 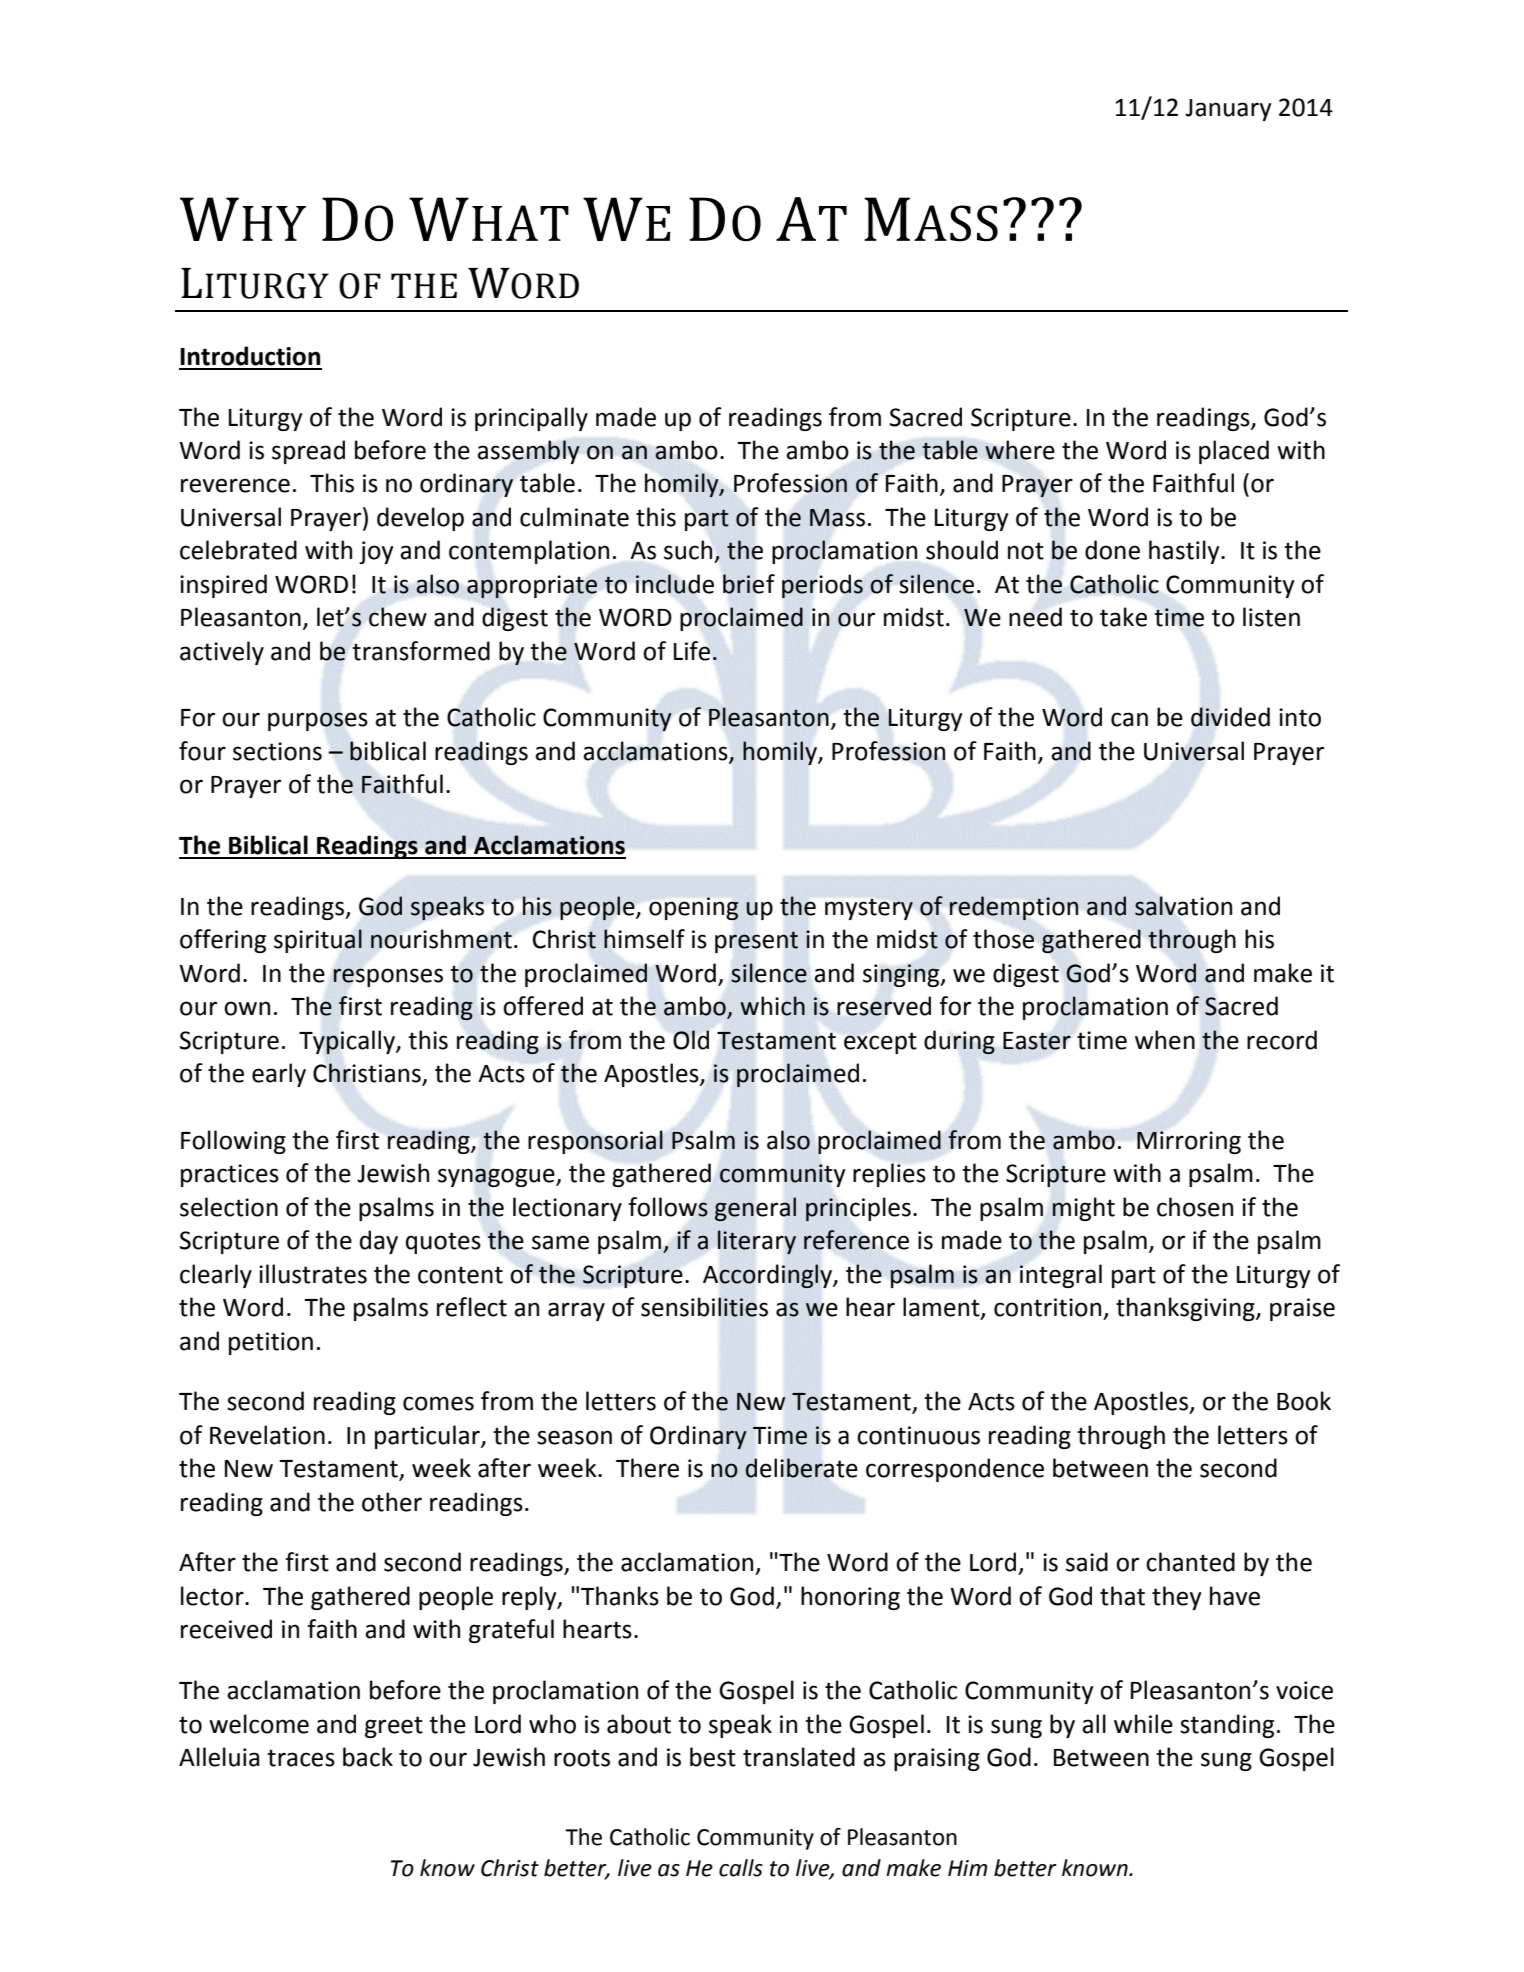 I want to click on deliberate, so click(x=801, y=1468).
